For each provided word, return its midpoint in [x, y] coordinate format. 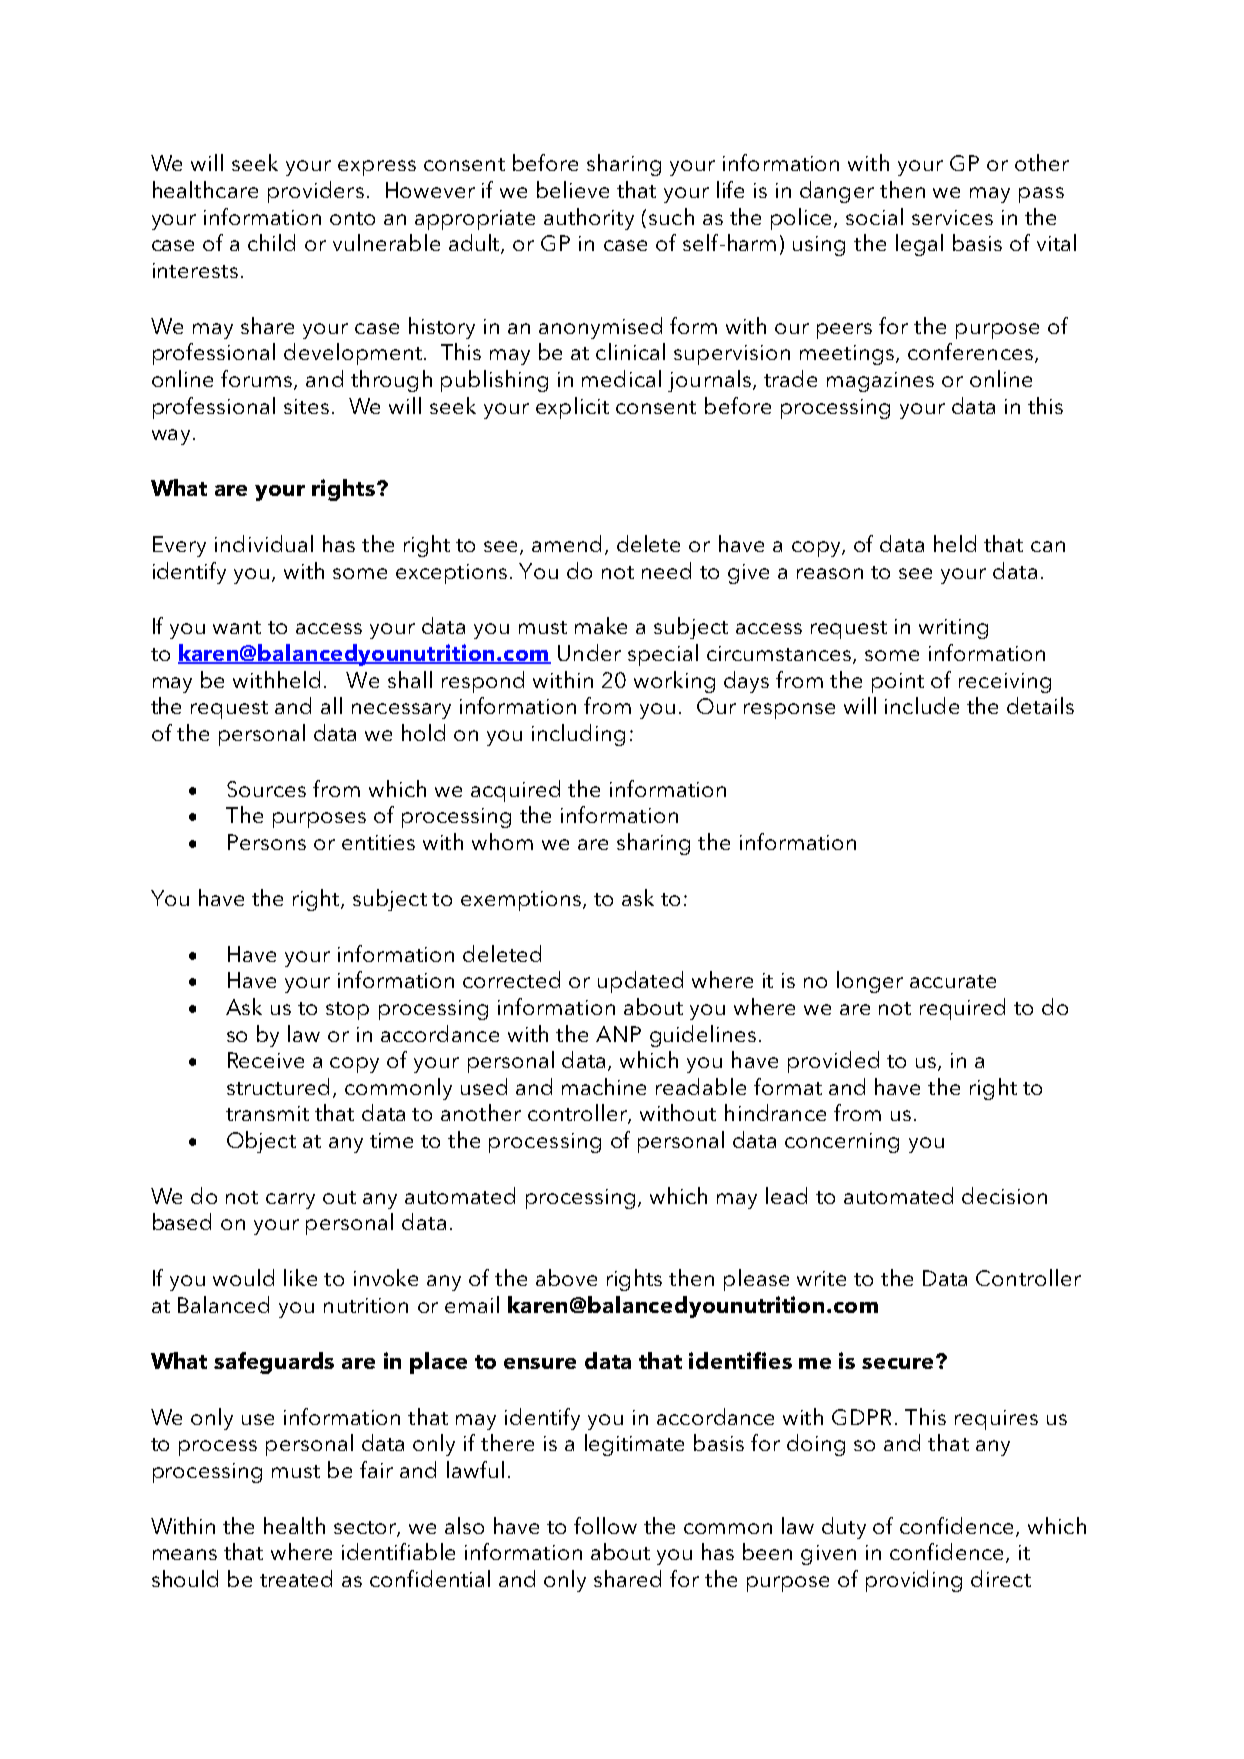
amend [566, 543]
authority [589, 219]
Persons [267, 842]
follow [605, 1525]
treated [296, 1578]
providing [914, 1581]
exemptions [521, 901]
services [952, 217]
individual [264, 543]
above [566, 1277]
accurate [953, 981]
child [271, 242]
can [1048, 546]
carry [290, 1201]
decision [1004, 1195]
